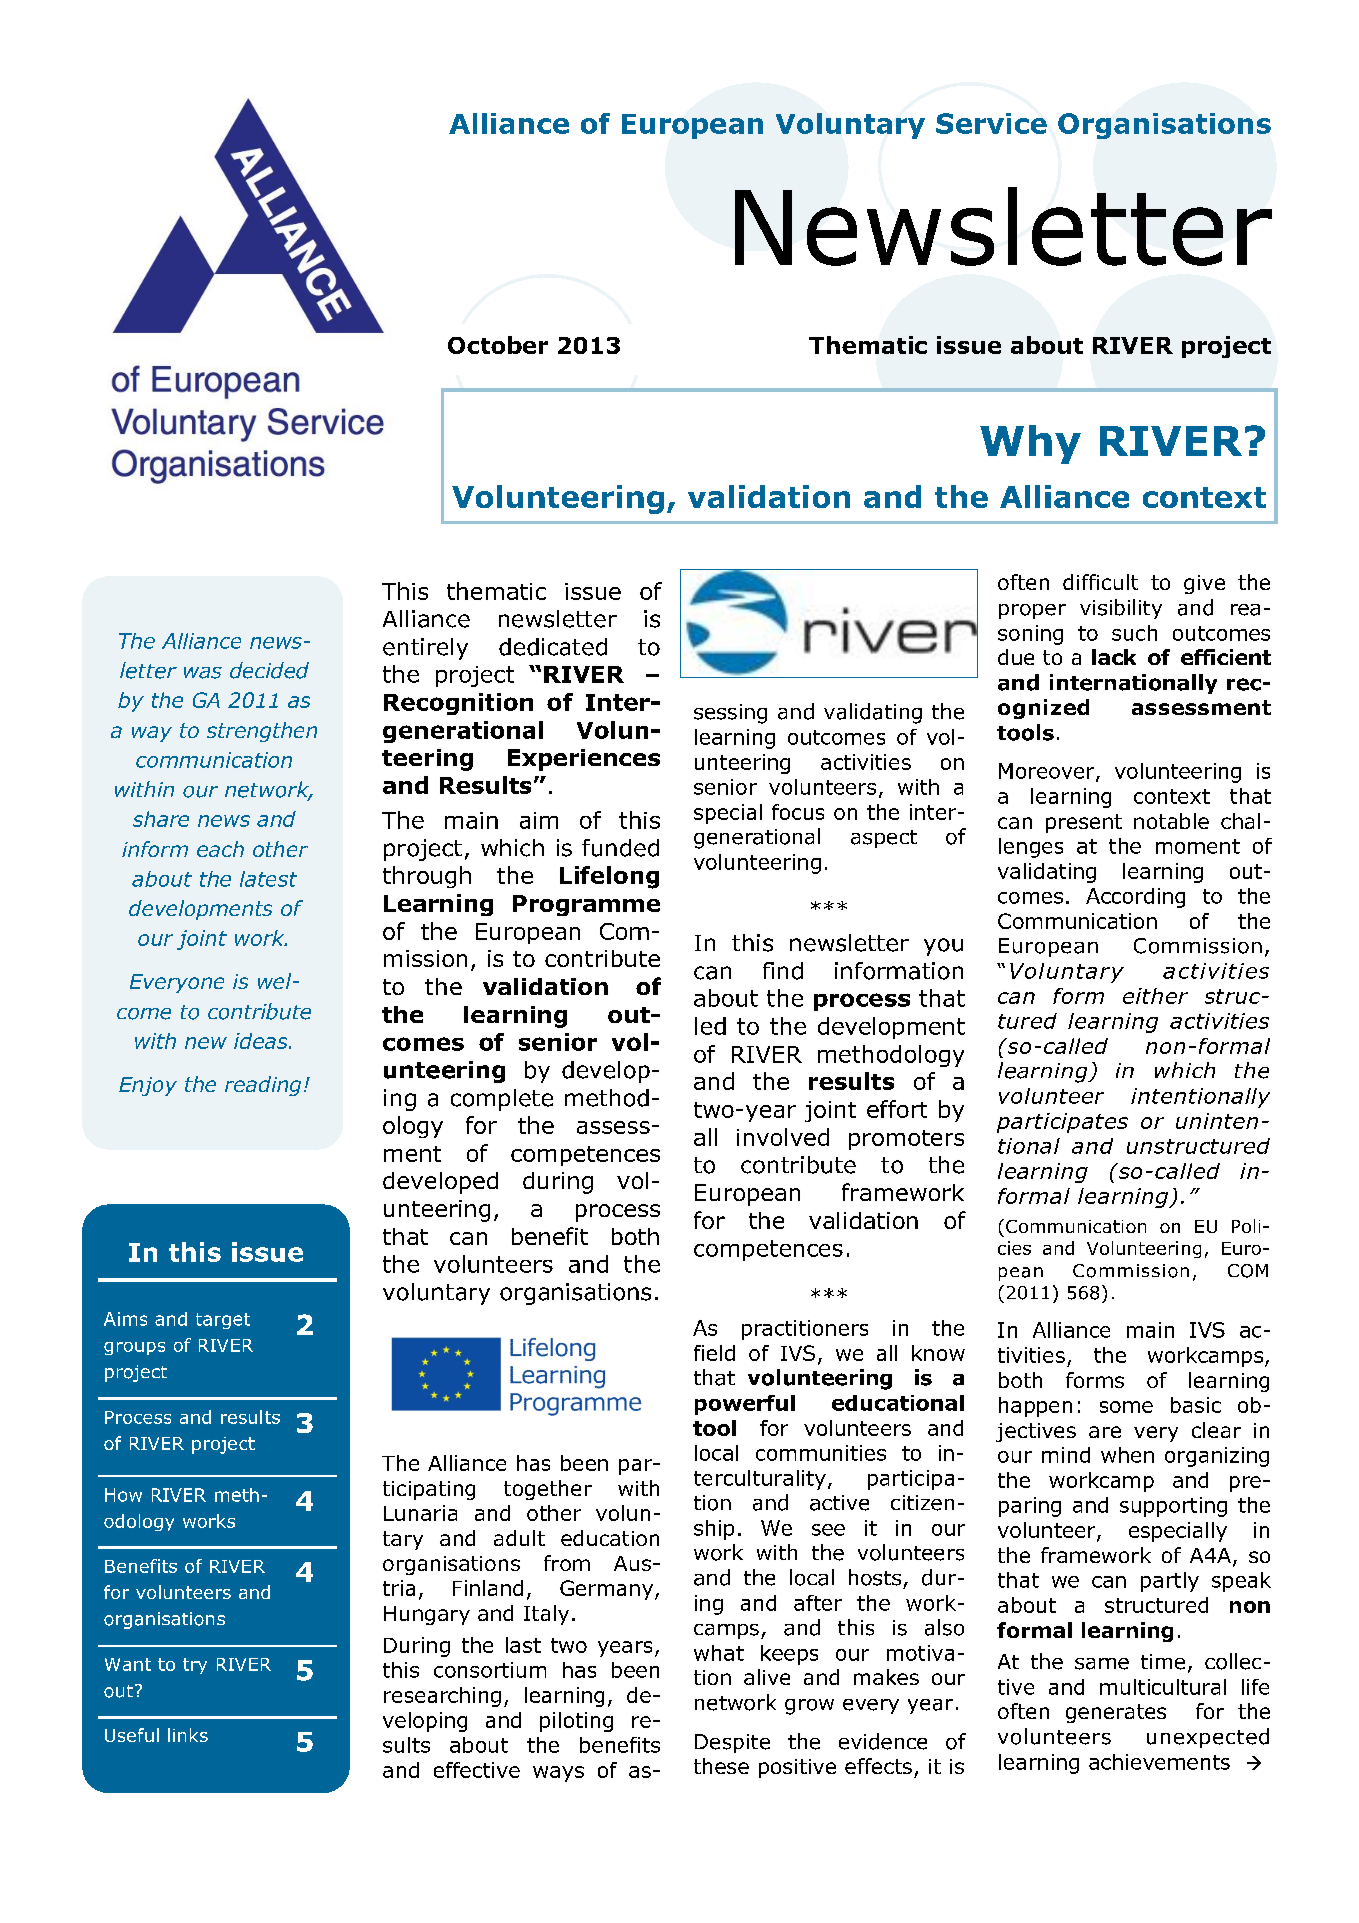 This screenshot has width=1359, height=1923. I want to click on some, so click(1126, 1407).
